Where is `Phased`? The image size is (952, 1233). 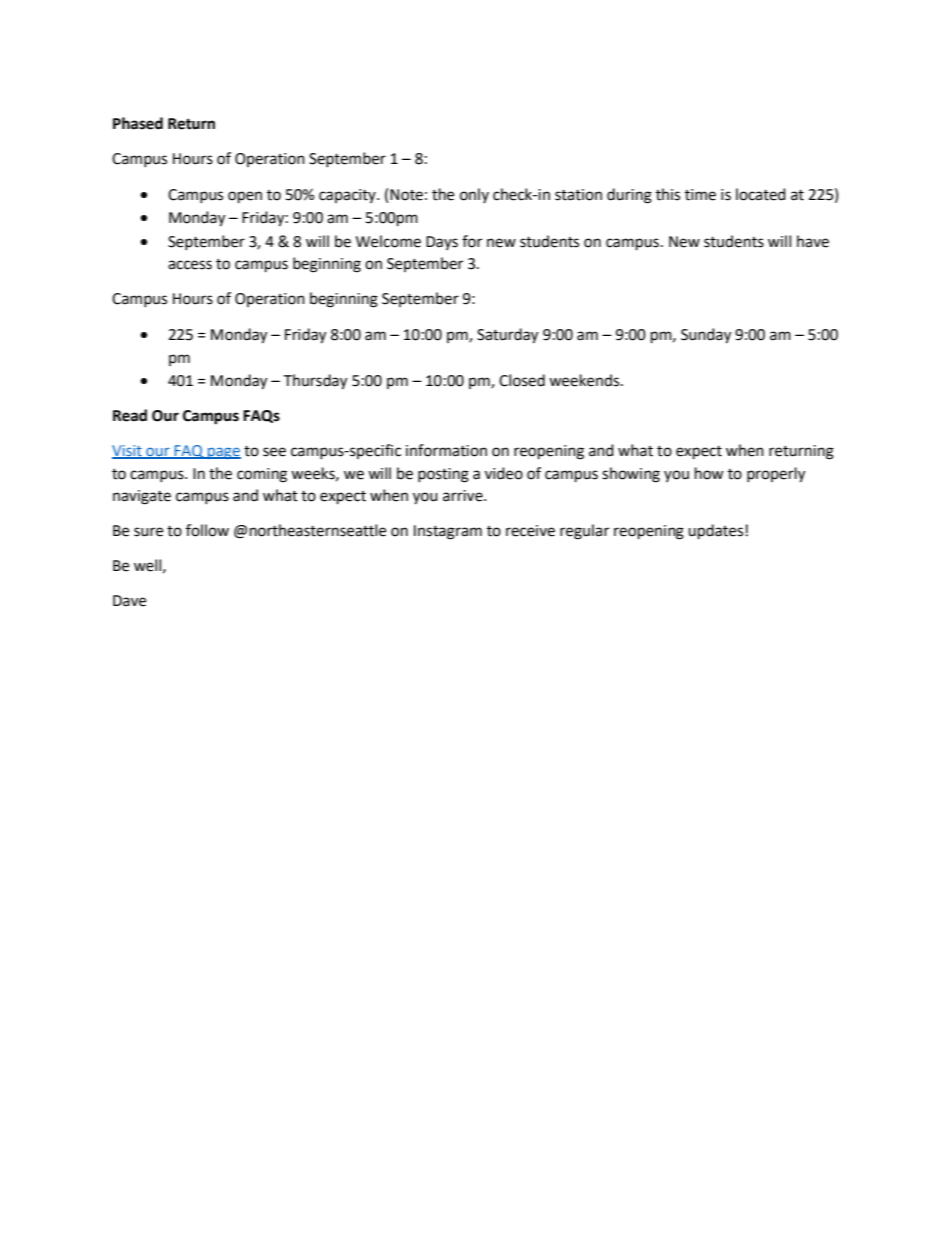 Phased is located at coordinates (138, 123).
